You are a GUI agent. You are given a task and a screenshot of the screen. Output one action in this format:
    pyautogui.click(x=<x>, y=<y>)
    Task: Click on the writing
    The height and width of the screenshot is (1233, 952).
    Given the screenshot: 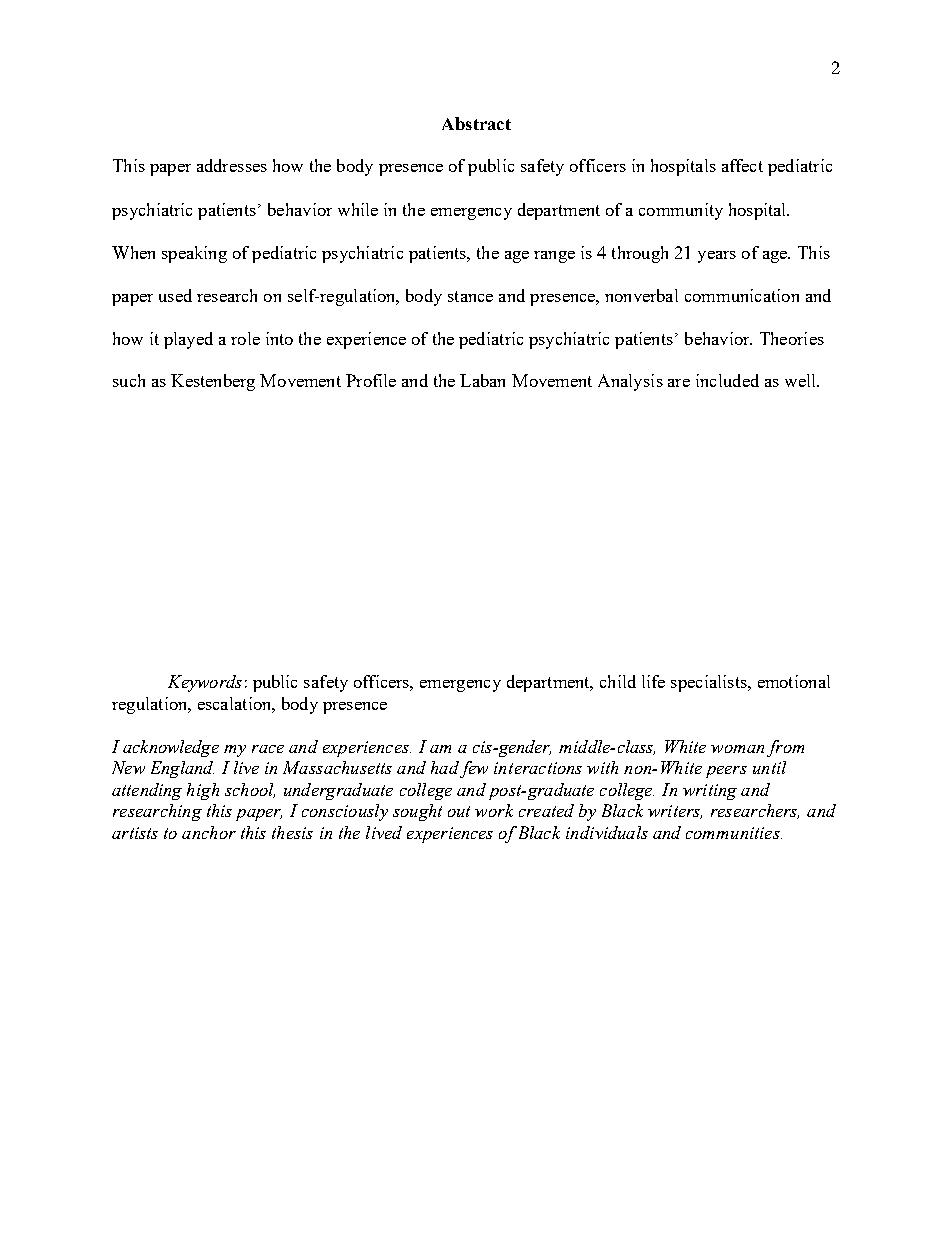 What is the action you would take?
    pyautogui.click(x=710, y=792)
